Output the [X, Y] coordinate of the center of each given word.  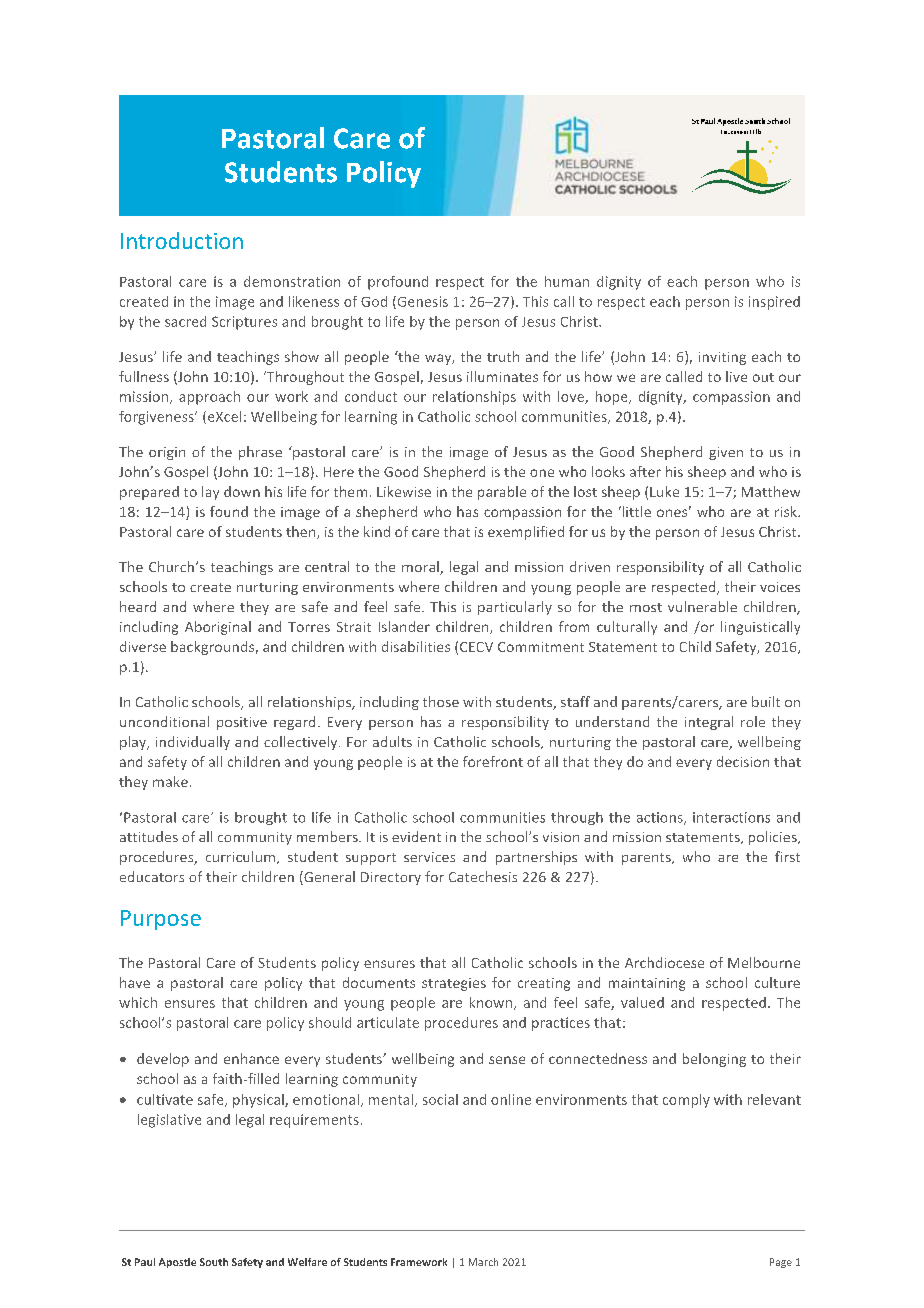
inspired [774, 303]
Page [781, 1263]
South [214, 1262]
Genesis [421, 302]
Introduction [182, 240]
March [483, 1262]
